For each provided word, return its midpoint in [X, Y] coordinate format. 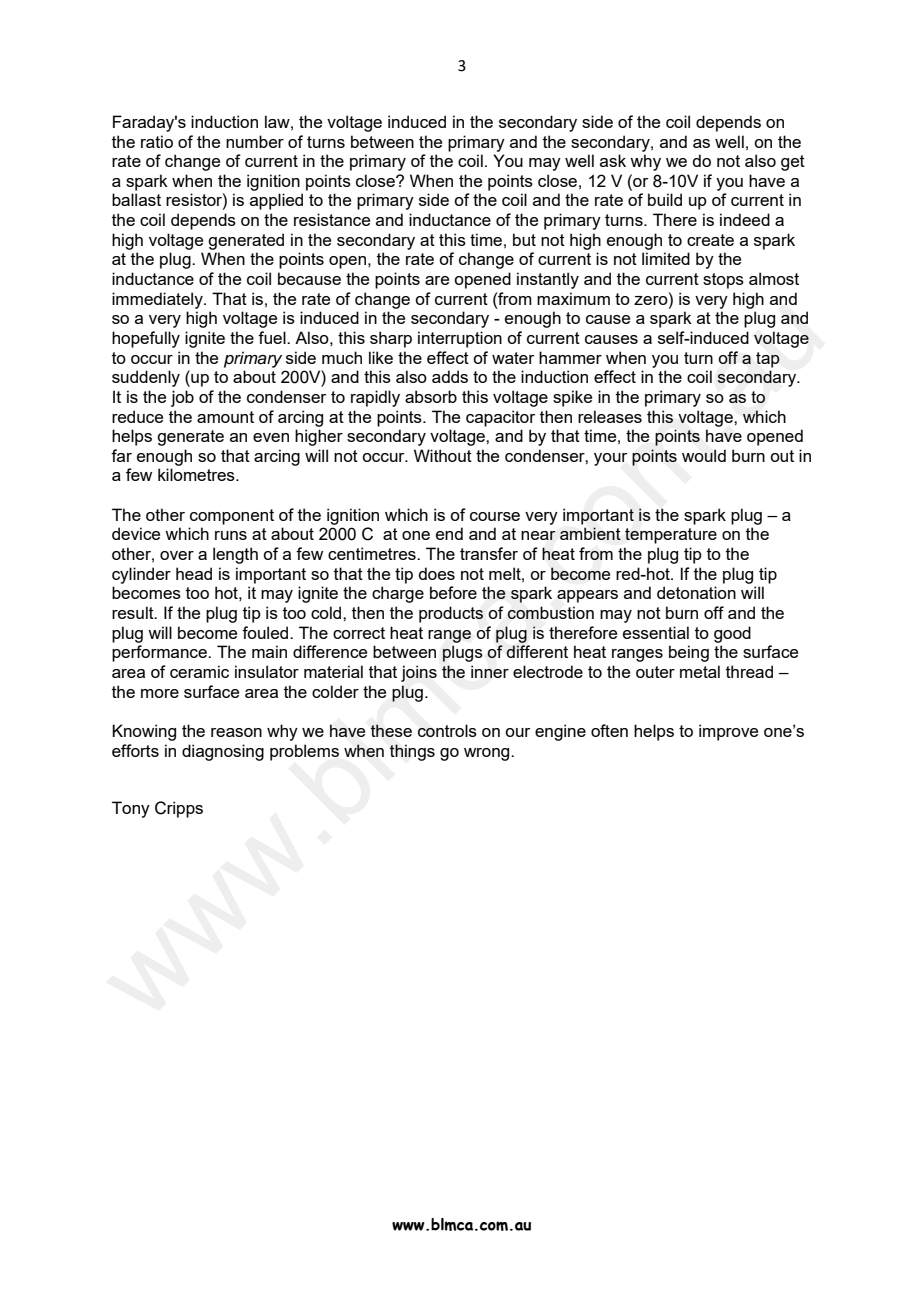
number [255, 141]
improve [728, 732]
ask [613, 160]
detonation [696, 592]
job [182, 398]
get [793, 163]
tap [768, 360]
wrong [488, 754]
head [194, 573]
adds [450, 376]
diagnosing [223, 752]
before [453, 592]
